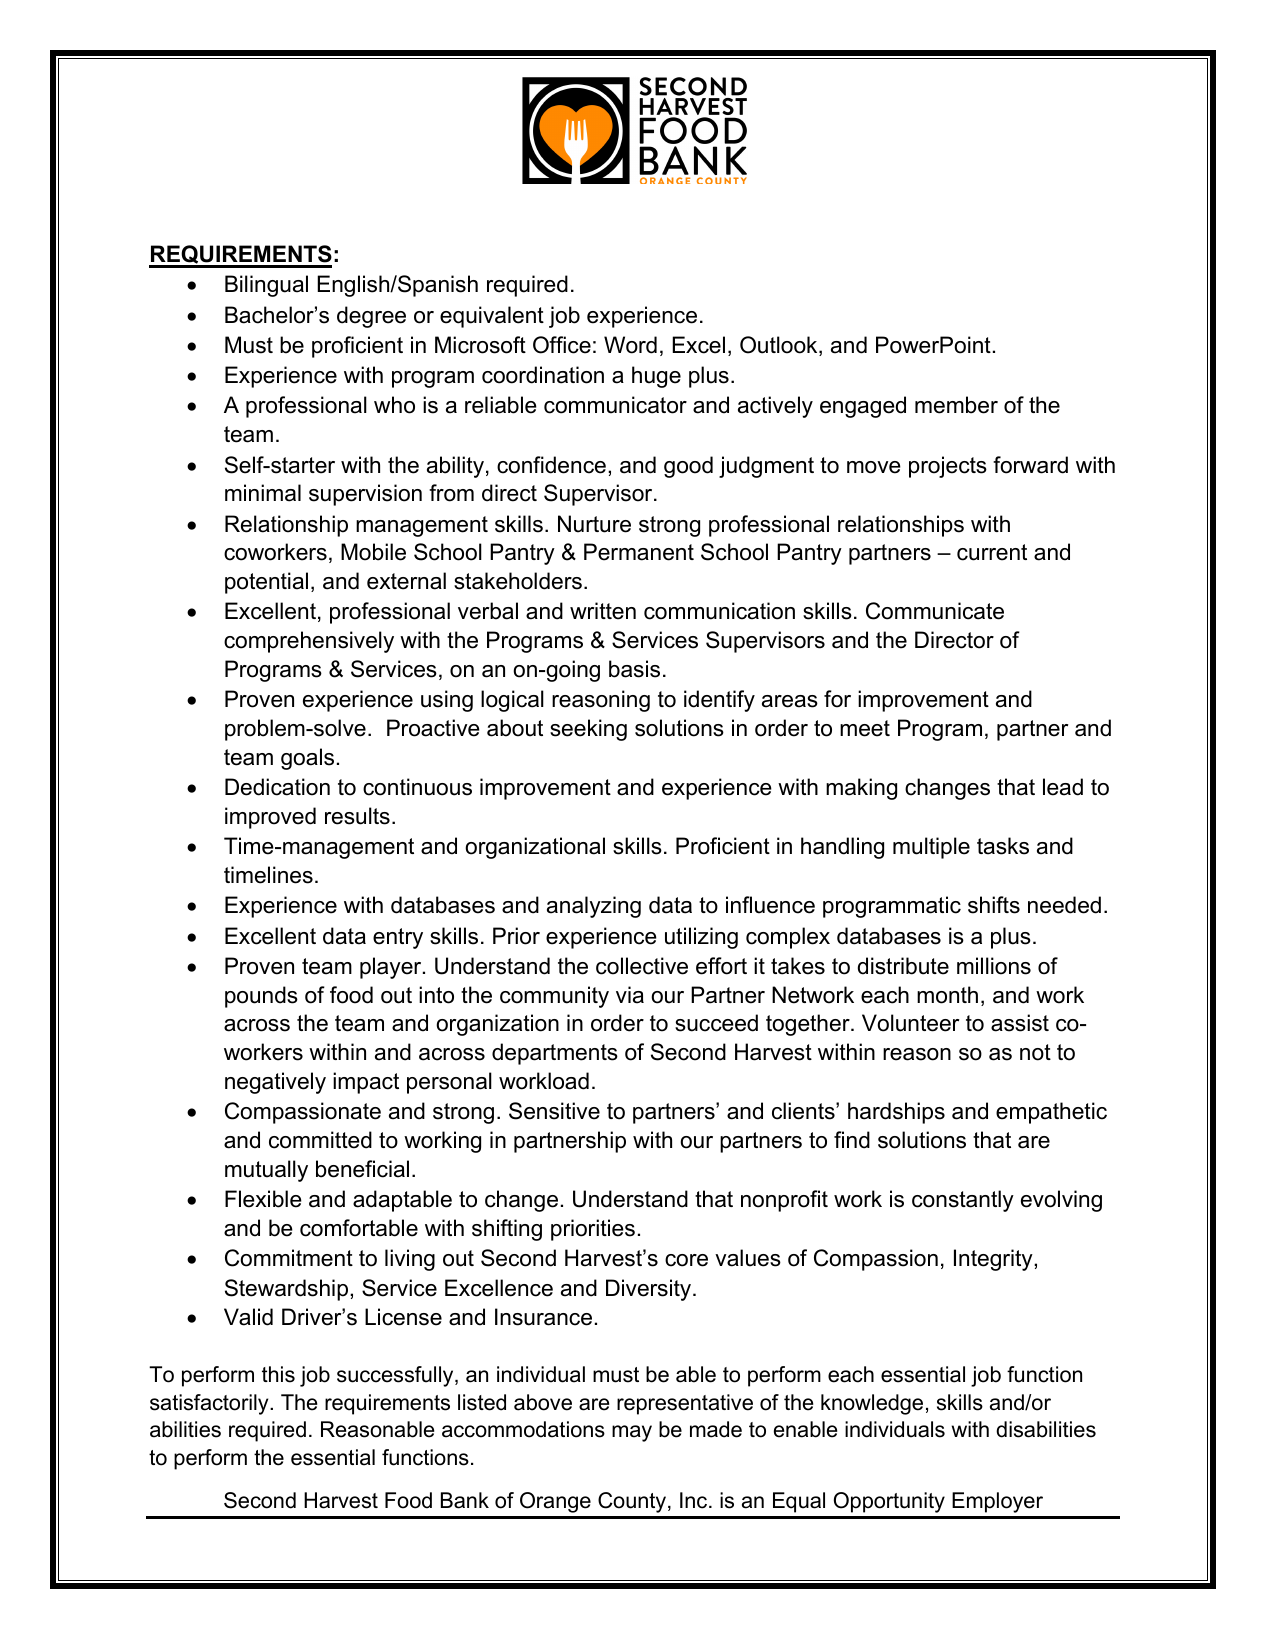 The height and width of the screenshot is (1638, 1265). Describe the element at coordinates (307, 759) in the screenshot. I see `goals` at that location.
